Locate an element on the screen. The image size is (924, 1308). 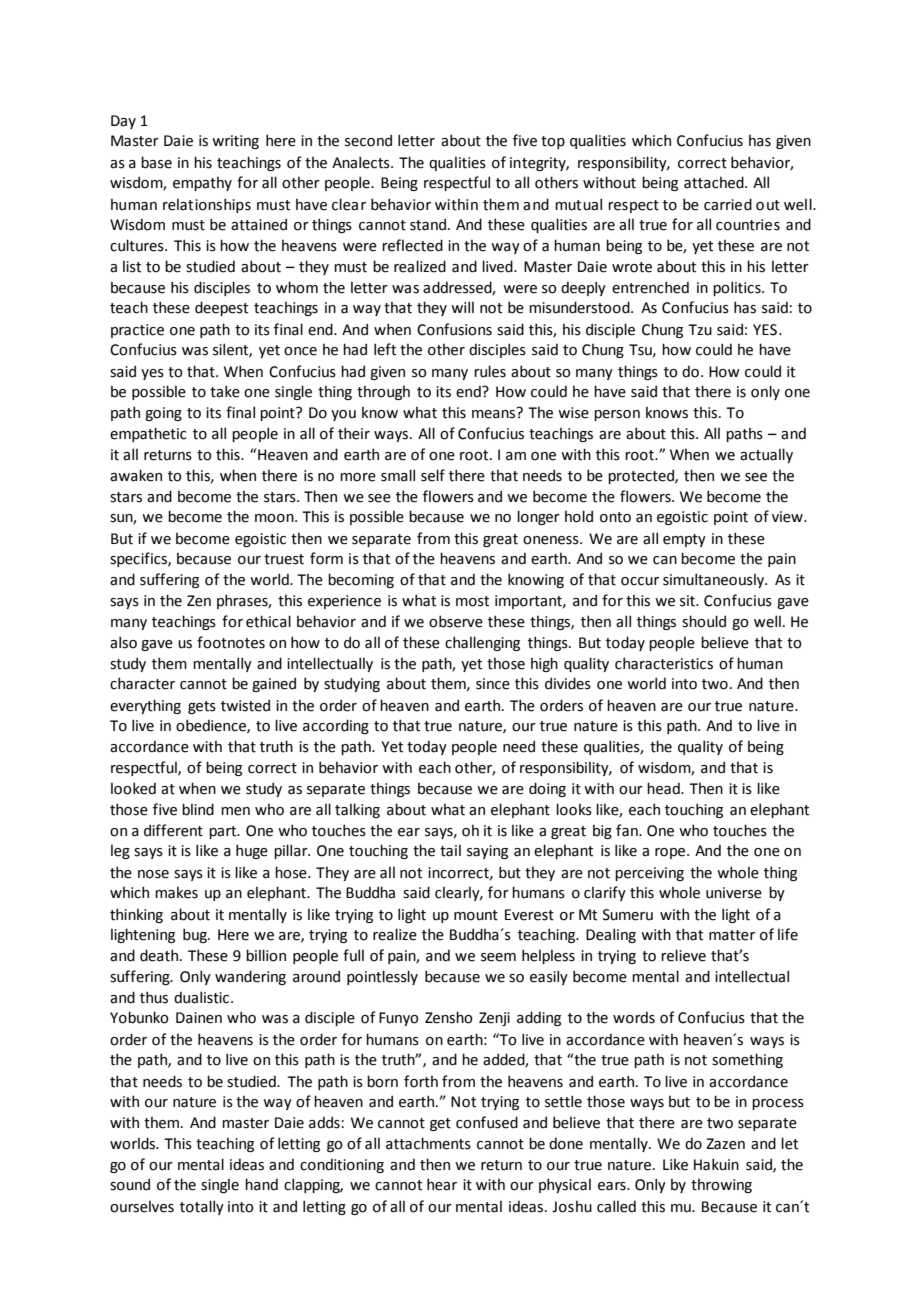
attached is located at coordinates (715, 182).
